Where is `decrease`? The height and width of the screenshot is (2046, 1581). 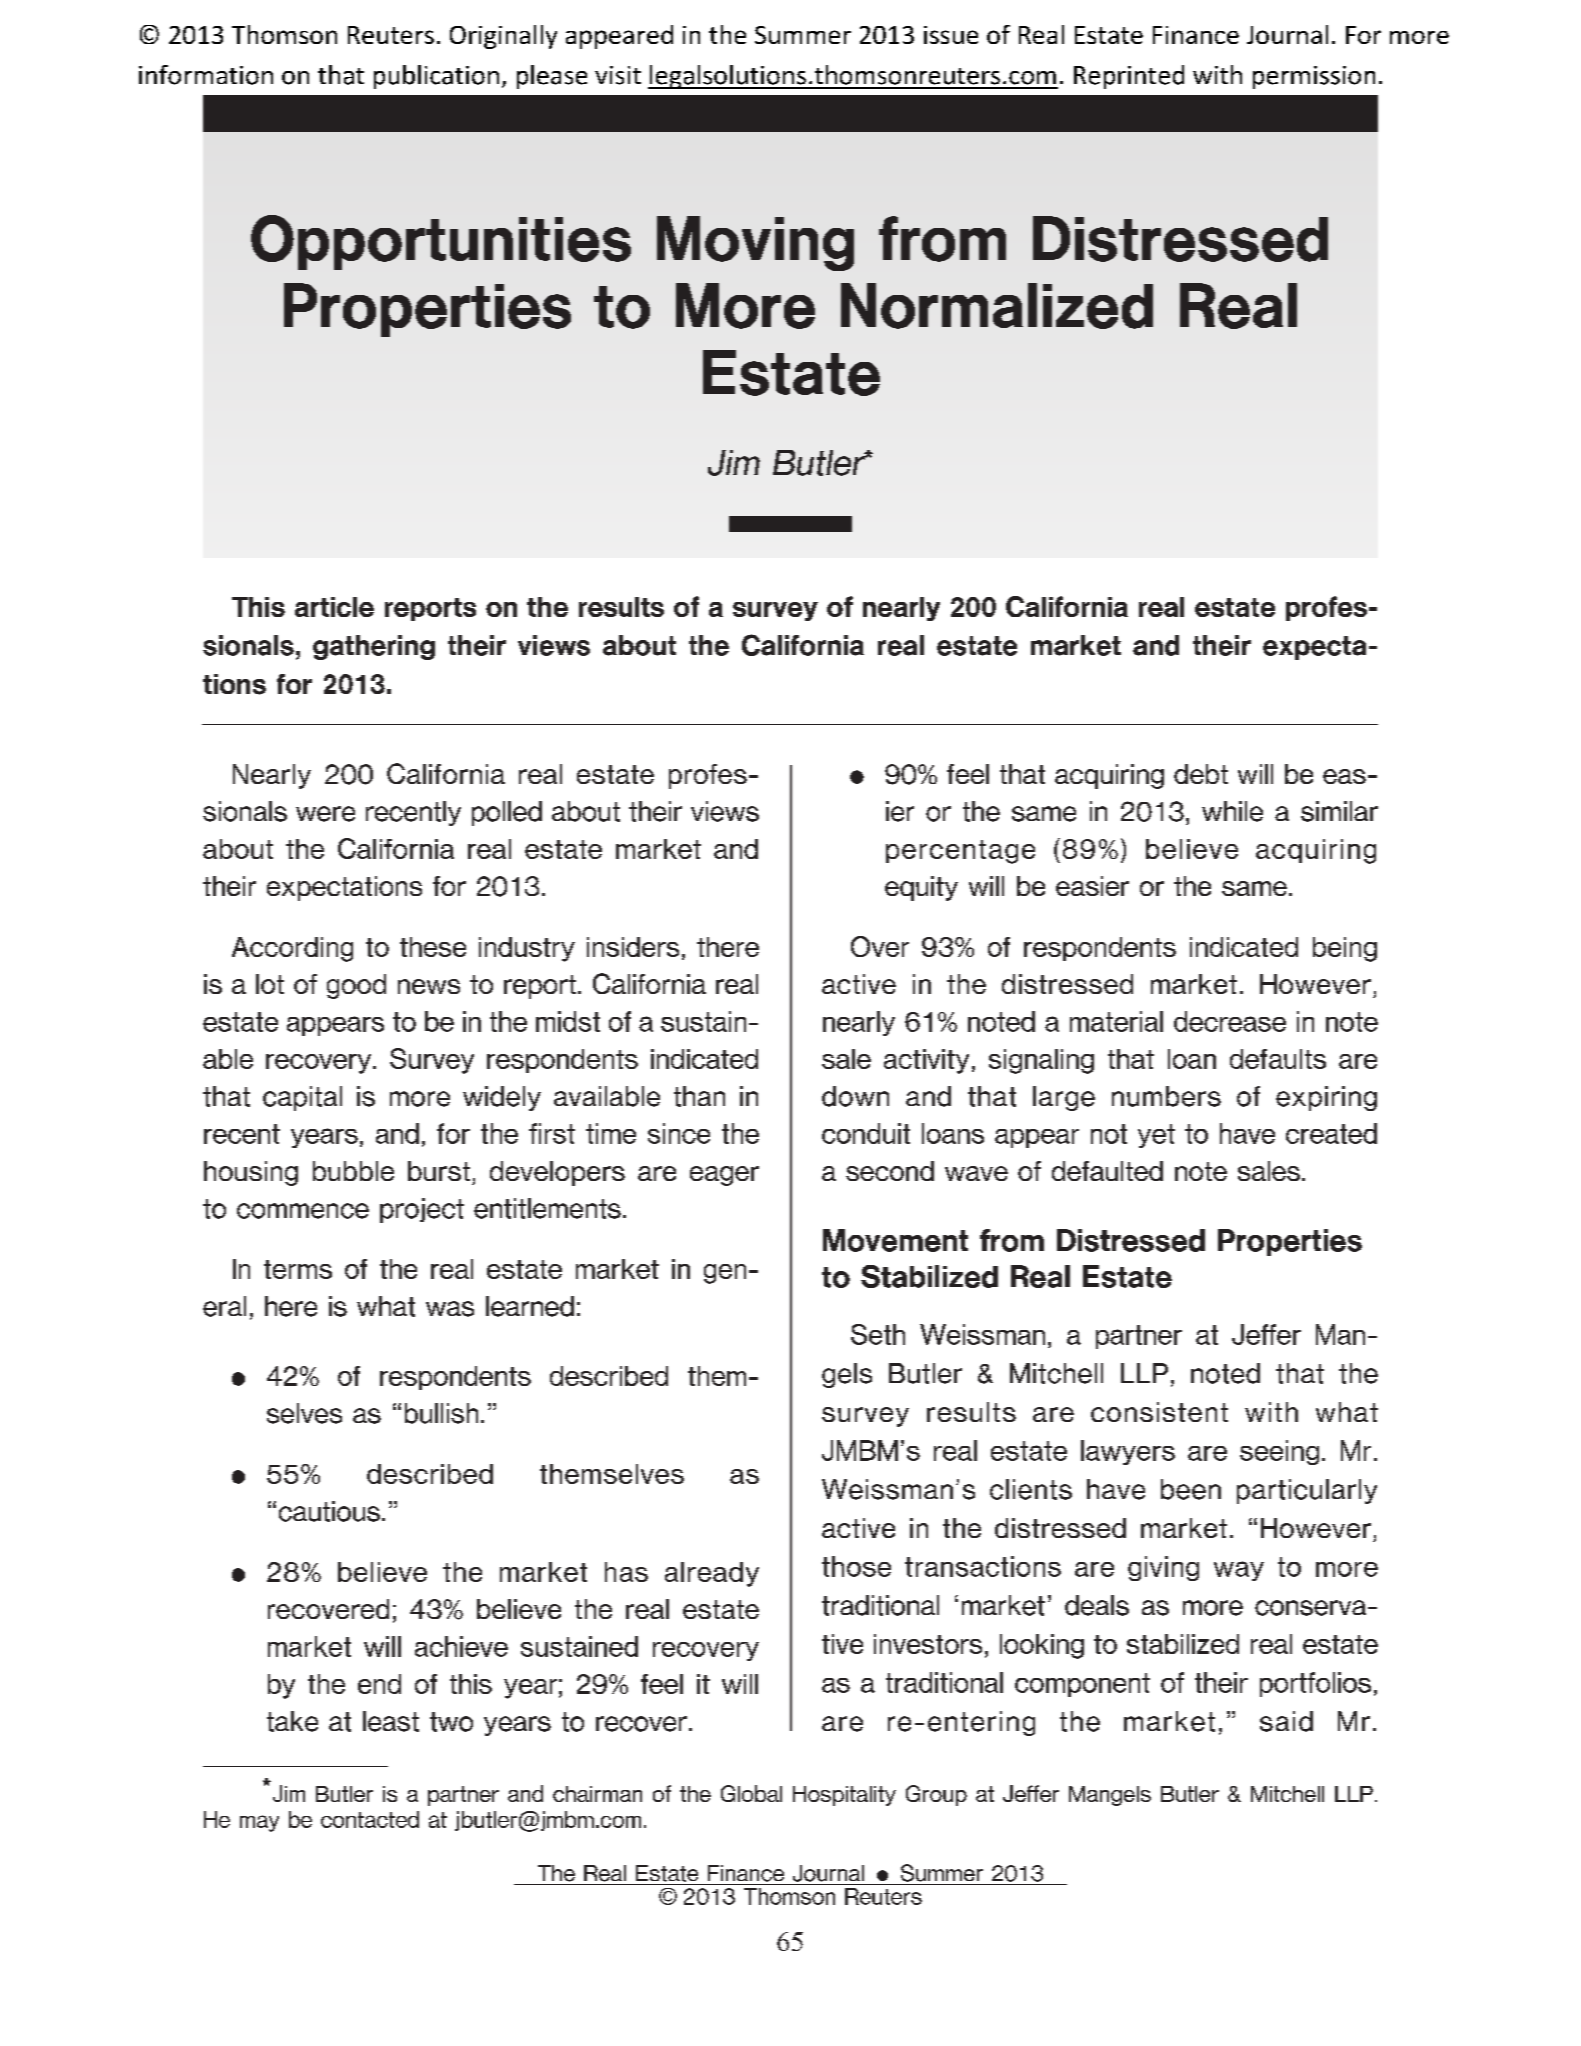
decrease is located at coordinates (1230, 1021).
